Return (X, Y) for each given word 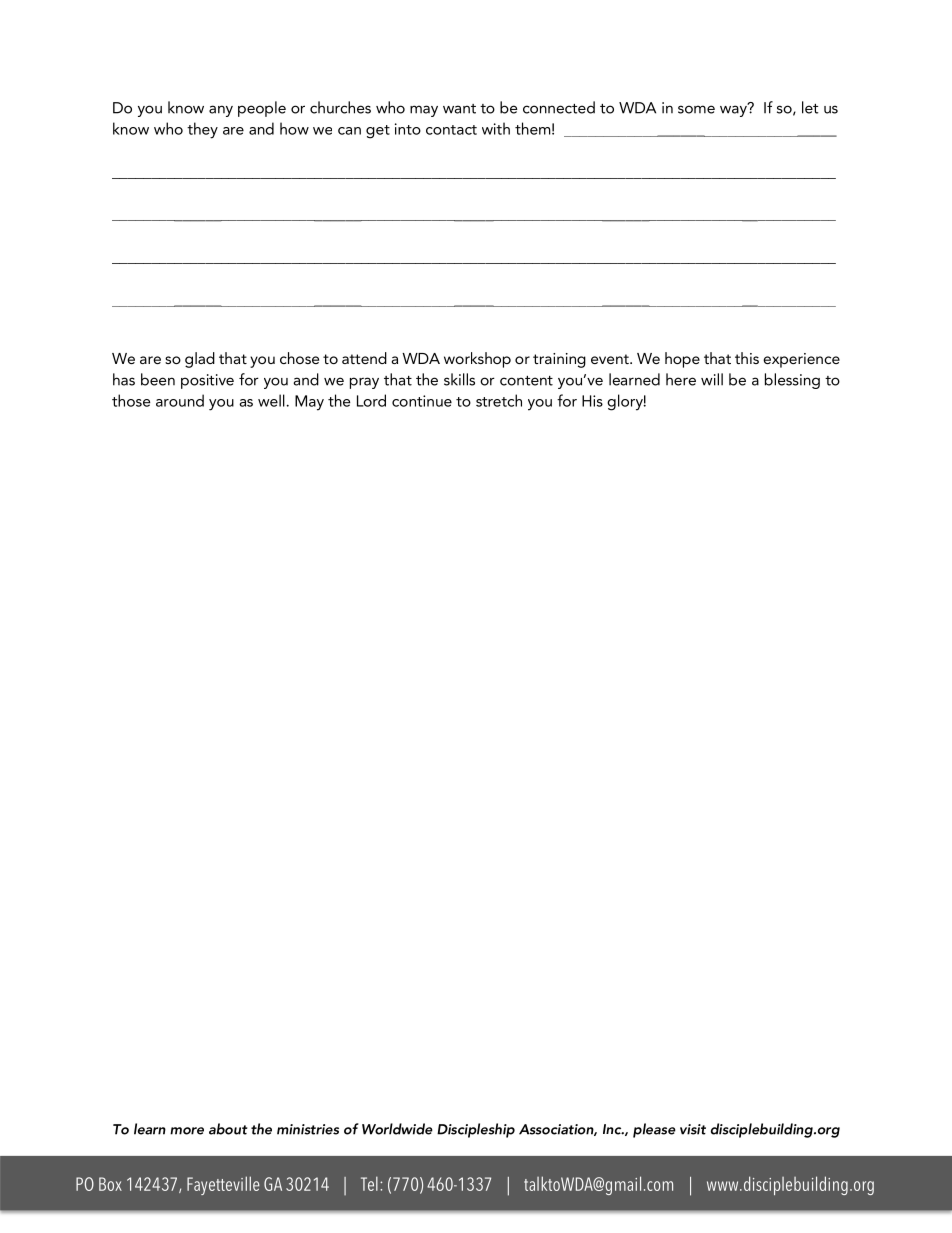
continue (422, 401)
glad (200, 360)
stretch (499, 400)
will (712, 379)
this (747, 358)
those (131, 400)
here (681, 379)
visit (693, 1129)
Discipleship (476, 1130)
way (734, 110)
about (228, 1129)
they (202, 130)
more (187, 1131)
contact (451, 130)
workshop (477, 360)
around (180, 400)
